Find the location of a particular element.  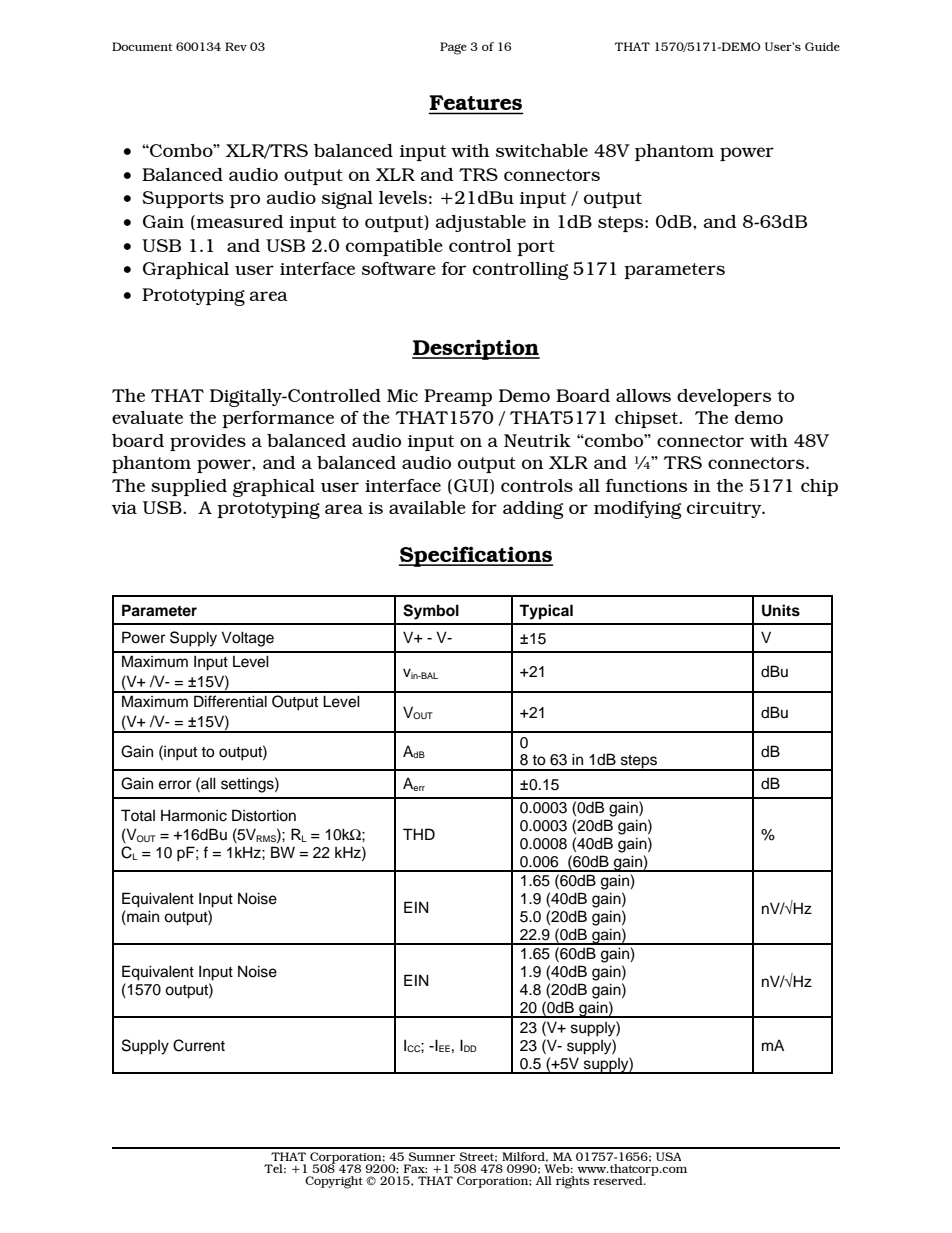

rights is located at coordinates (572, 1182).
